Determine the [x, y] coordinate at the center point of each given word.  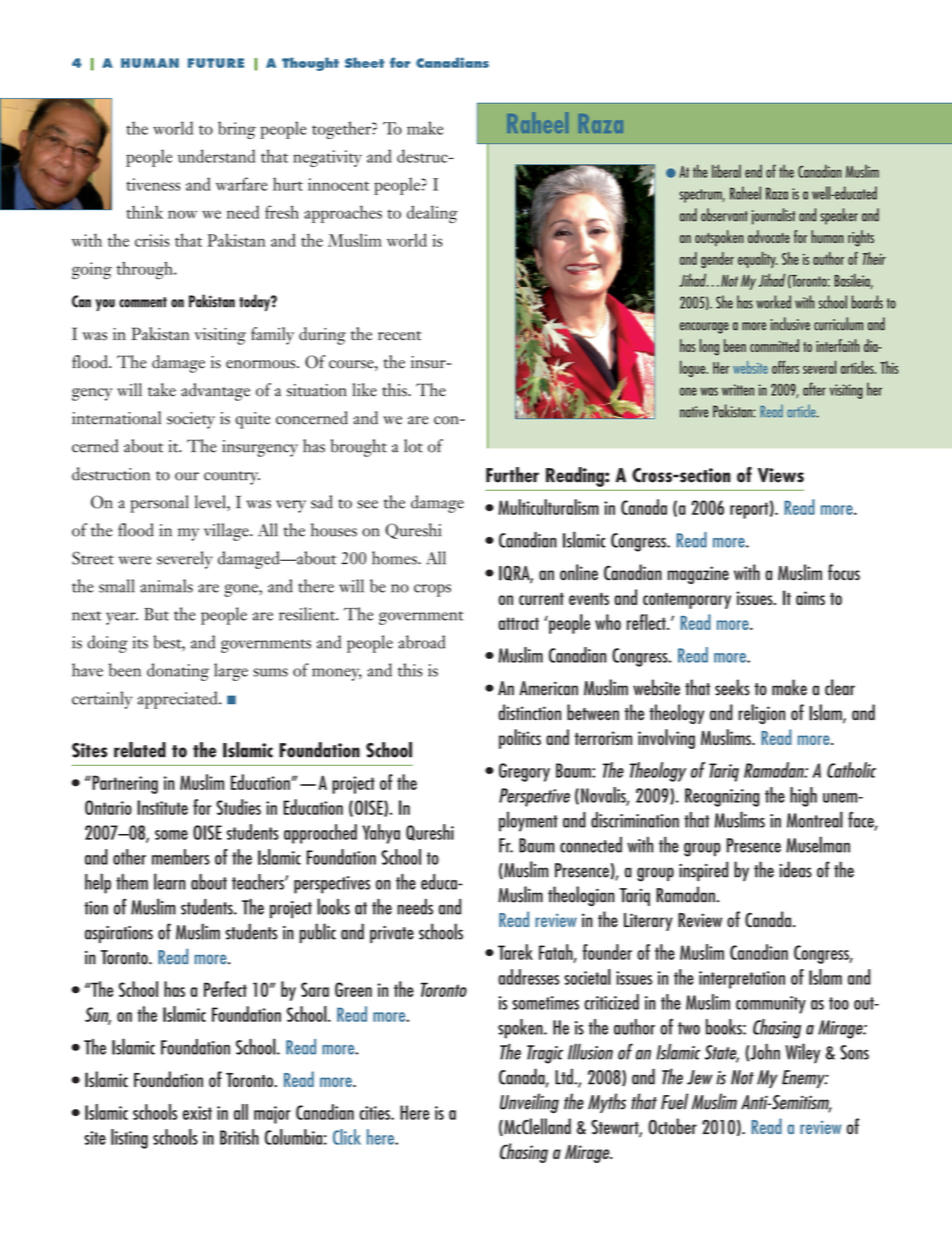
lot [413, 446]
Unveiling [529, 1103]
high [803, 797]
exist [197, 1113]
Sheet [364, 62]
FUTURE [216, 63]
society [191, 420]
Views [781, 475]
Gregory [524, 772]
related [140, 750]
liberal [726, 171]
